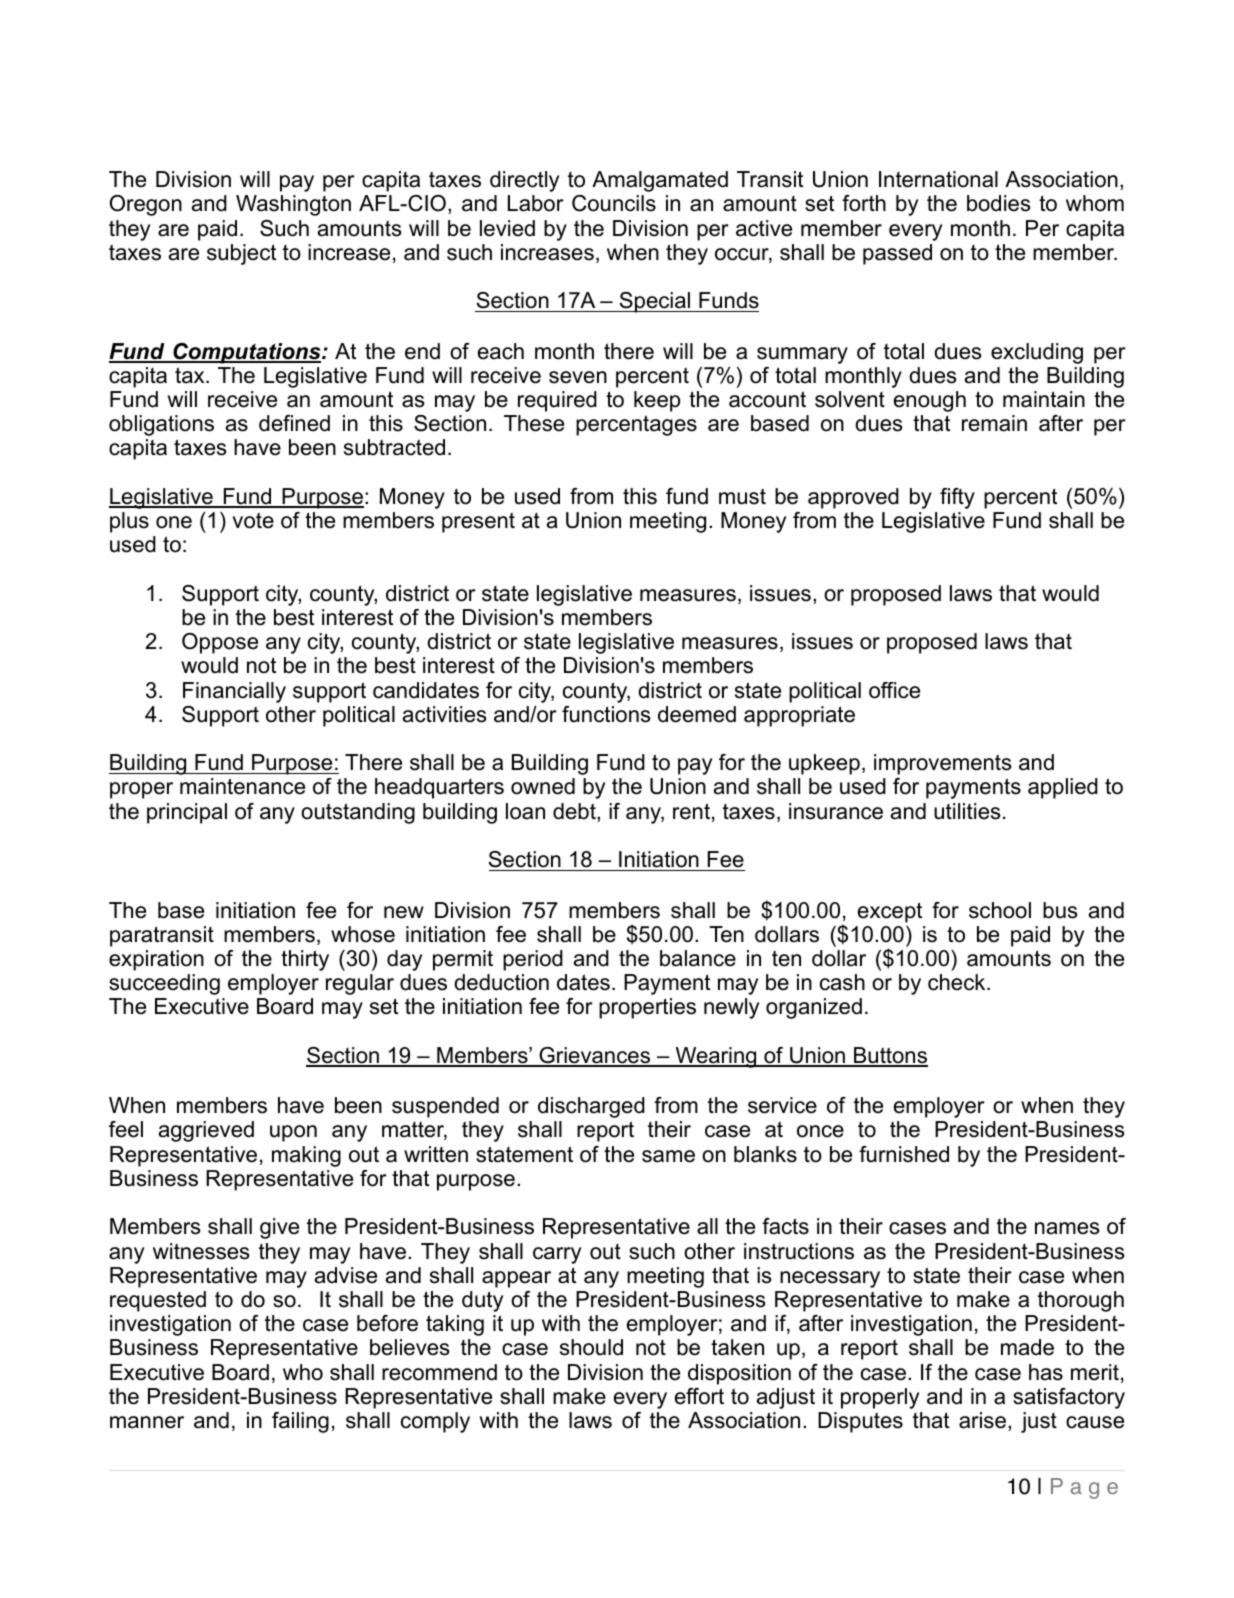 This screenshot has width=1234, height=1598. Describe the element at coordinates (958, 982) in the screenshot. I see `check` at that location.
